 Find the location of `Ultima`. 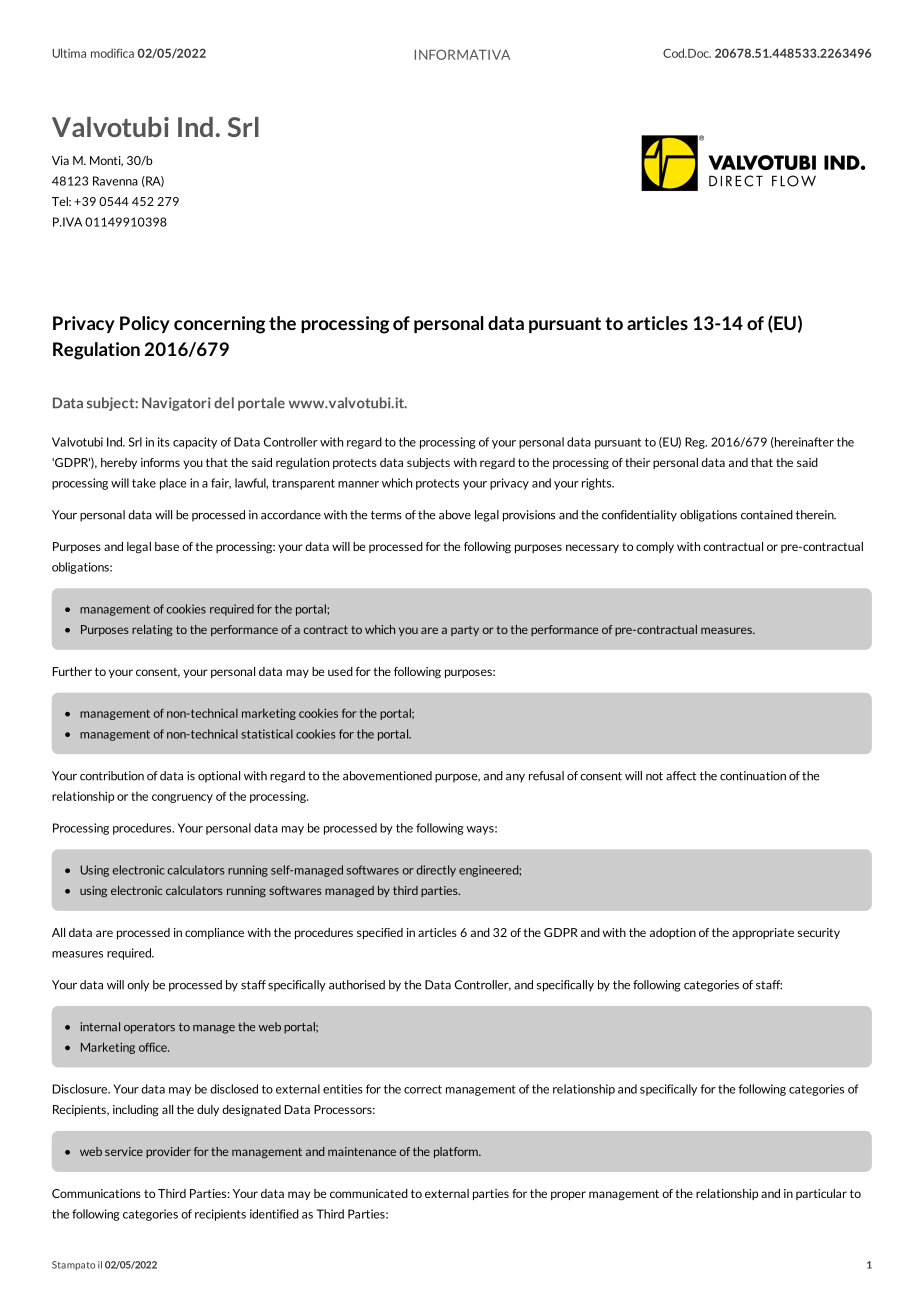

Ultima is located at coordinates (69, 53).
